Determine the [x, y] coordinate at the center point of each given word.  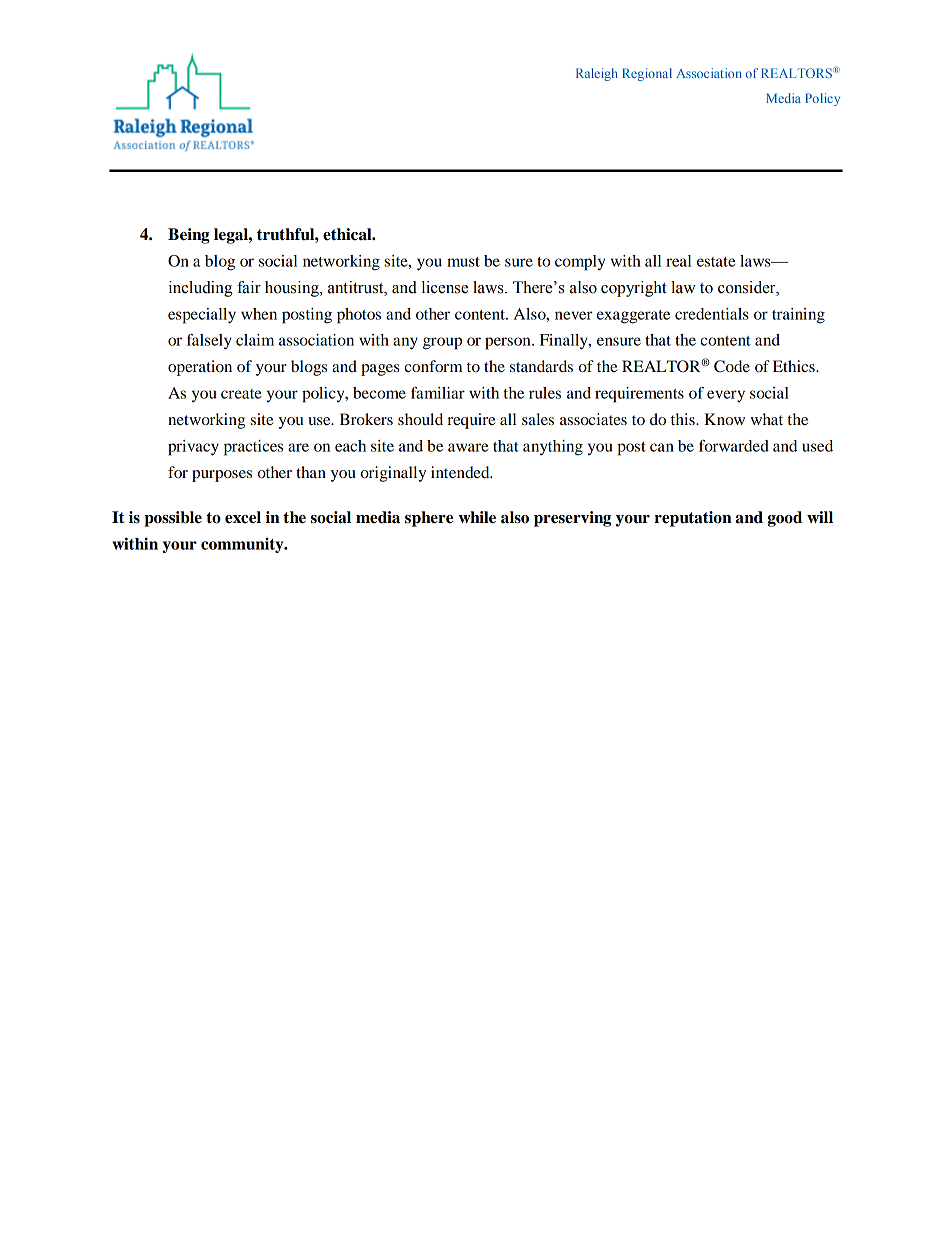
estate [716, 262]
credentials [712, 314]
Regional [647, 74]
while [477, 517]
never [574, 315]
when [259, 314]
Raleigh [597, 74]
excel [243, 517]
